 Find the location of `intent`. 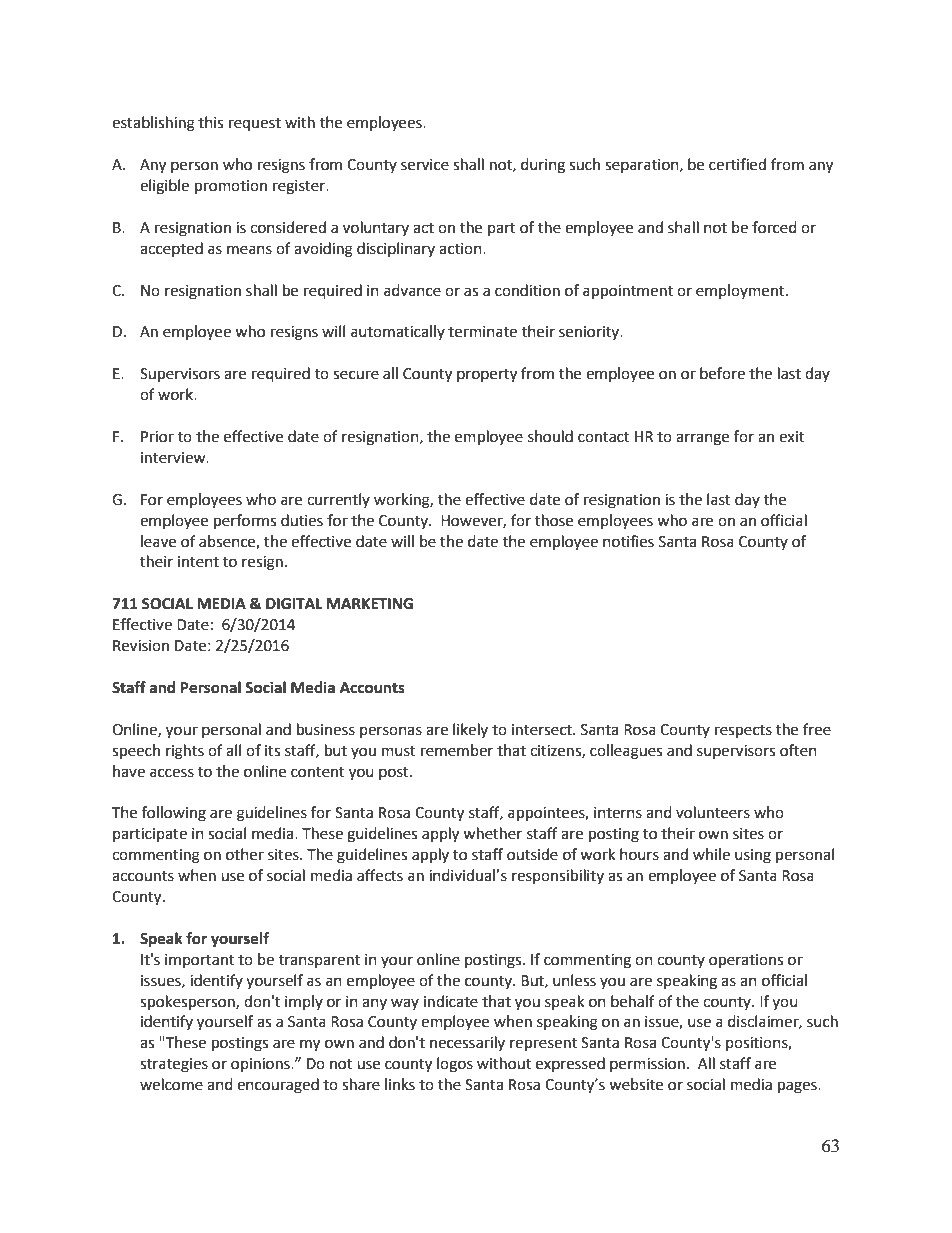

intent is located at coordinates (198, 562).
